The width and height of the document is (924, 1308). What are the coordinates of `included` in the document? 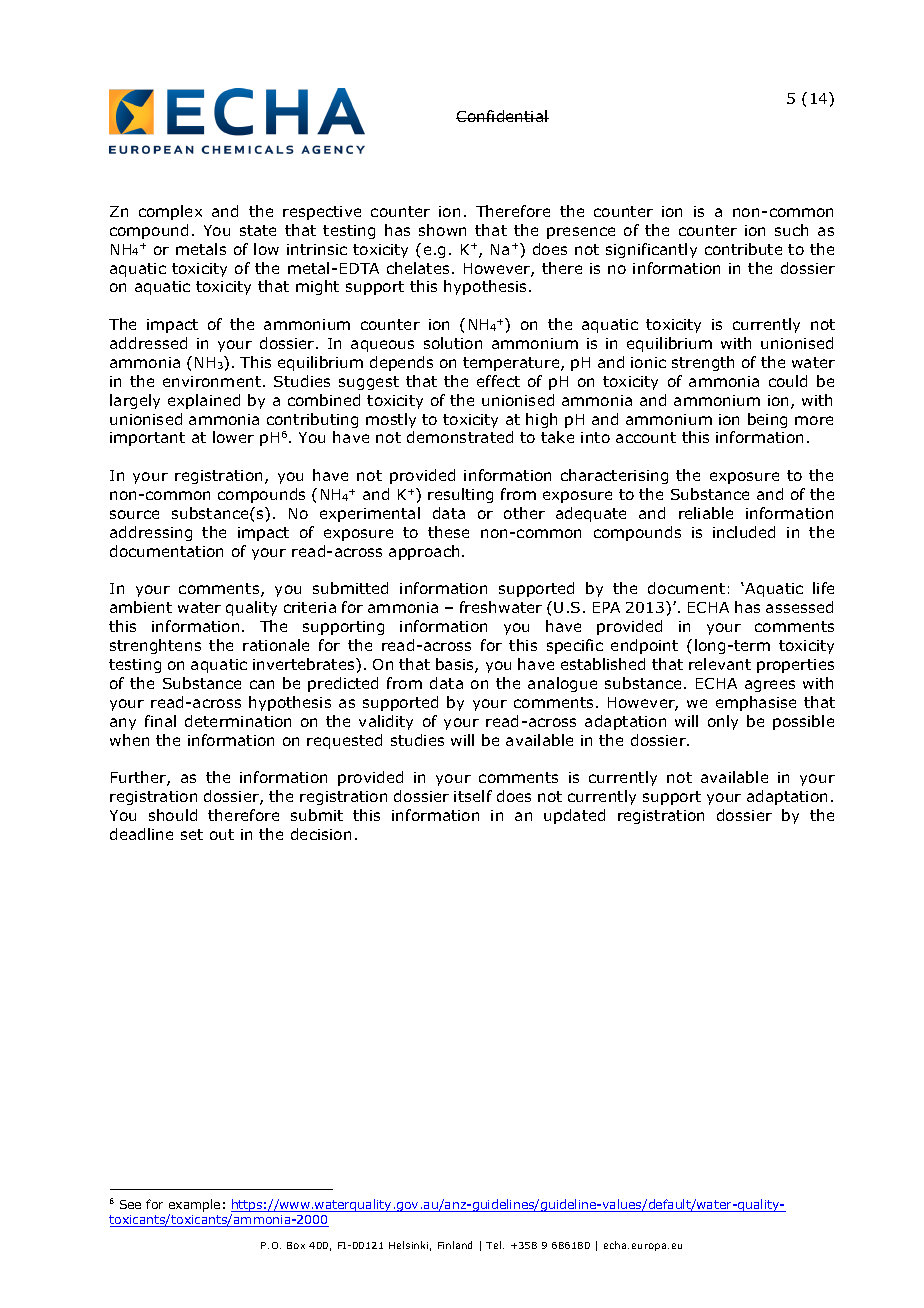 It's located at (744, 532).
